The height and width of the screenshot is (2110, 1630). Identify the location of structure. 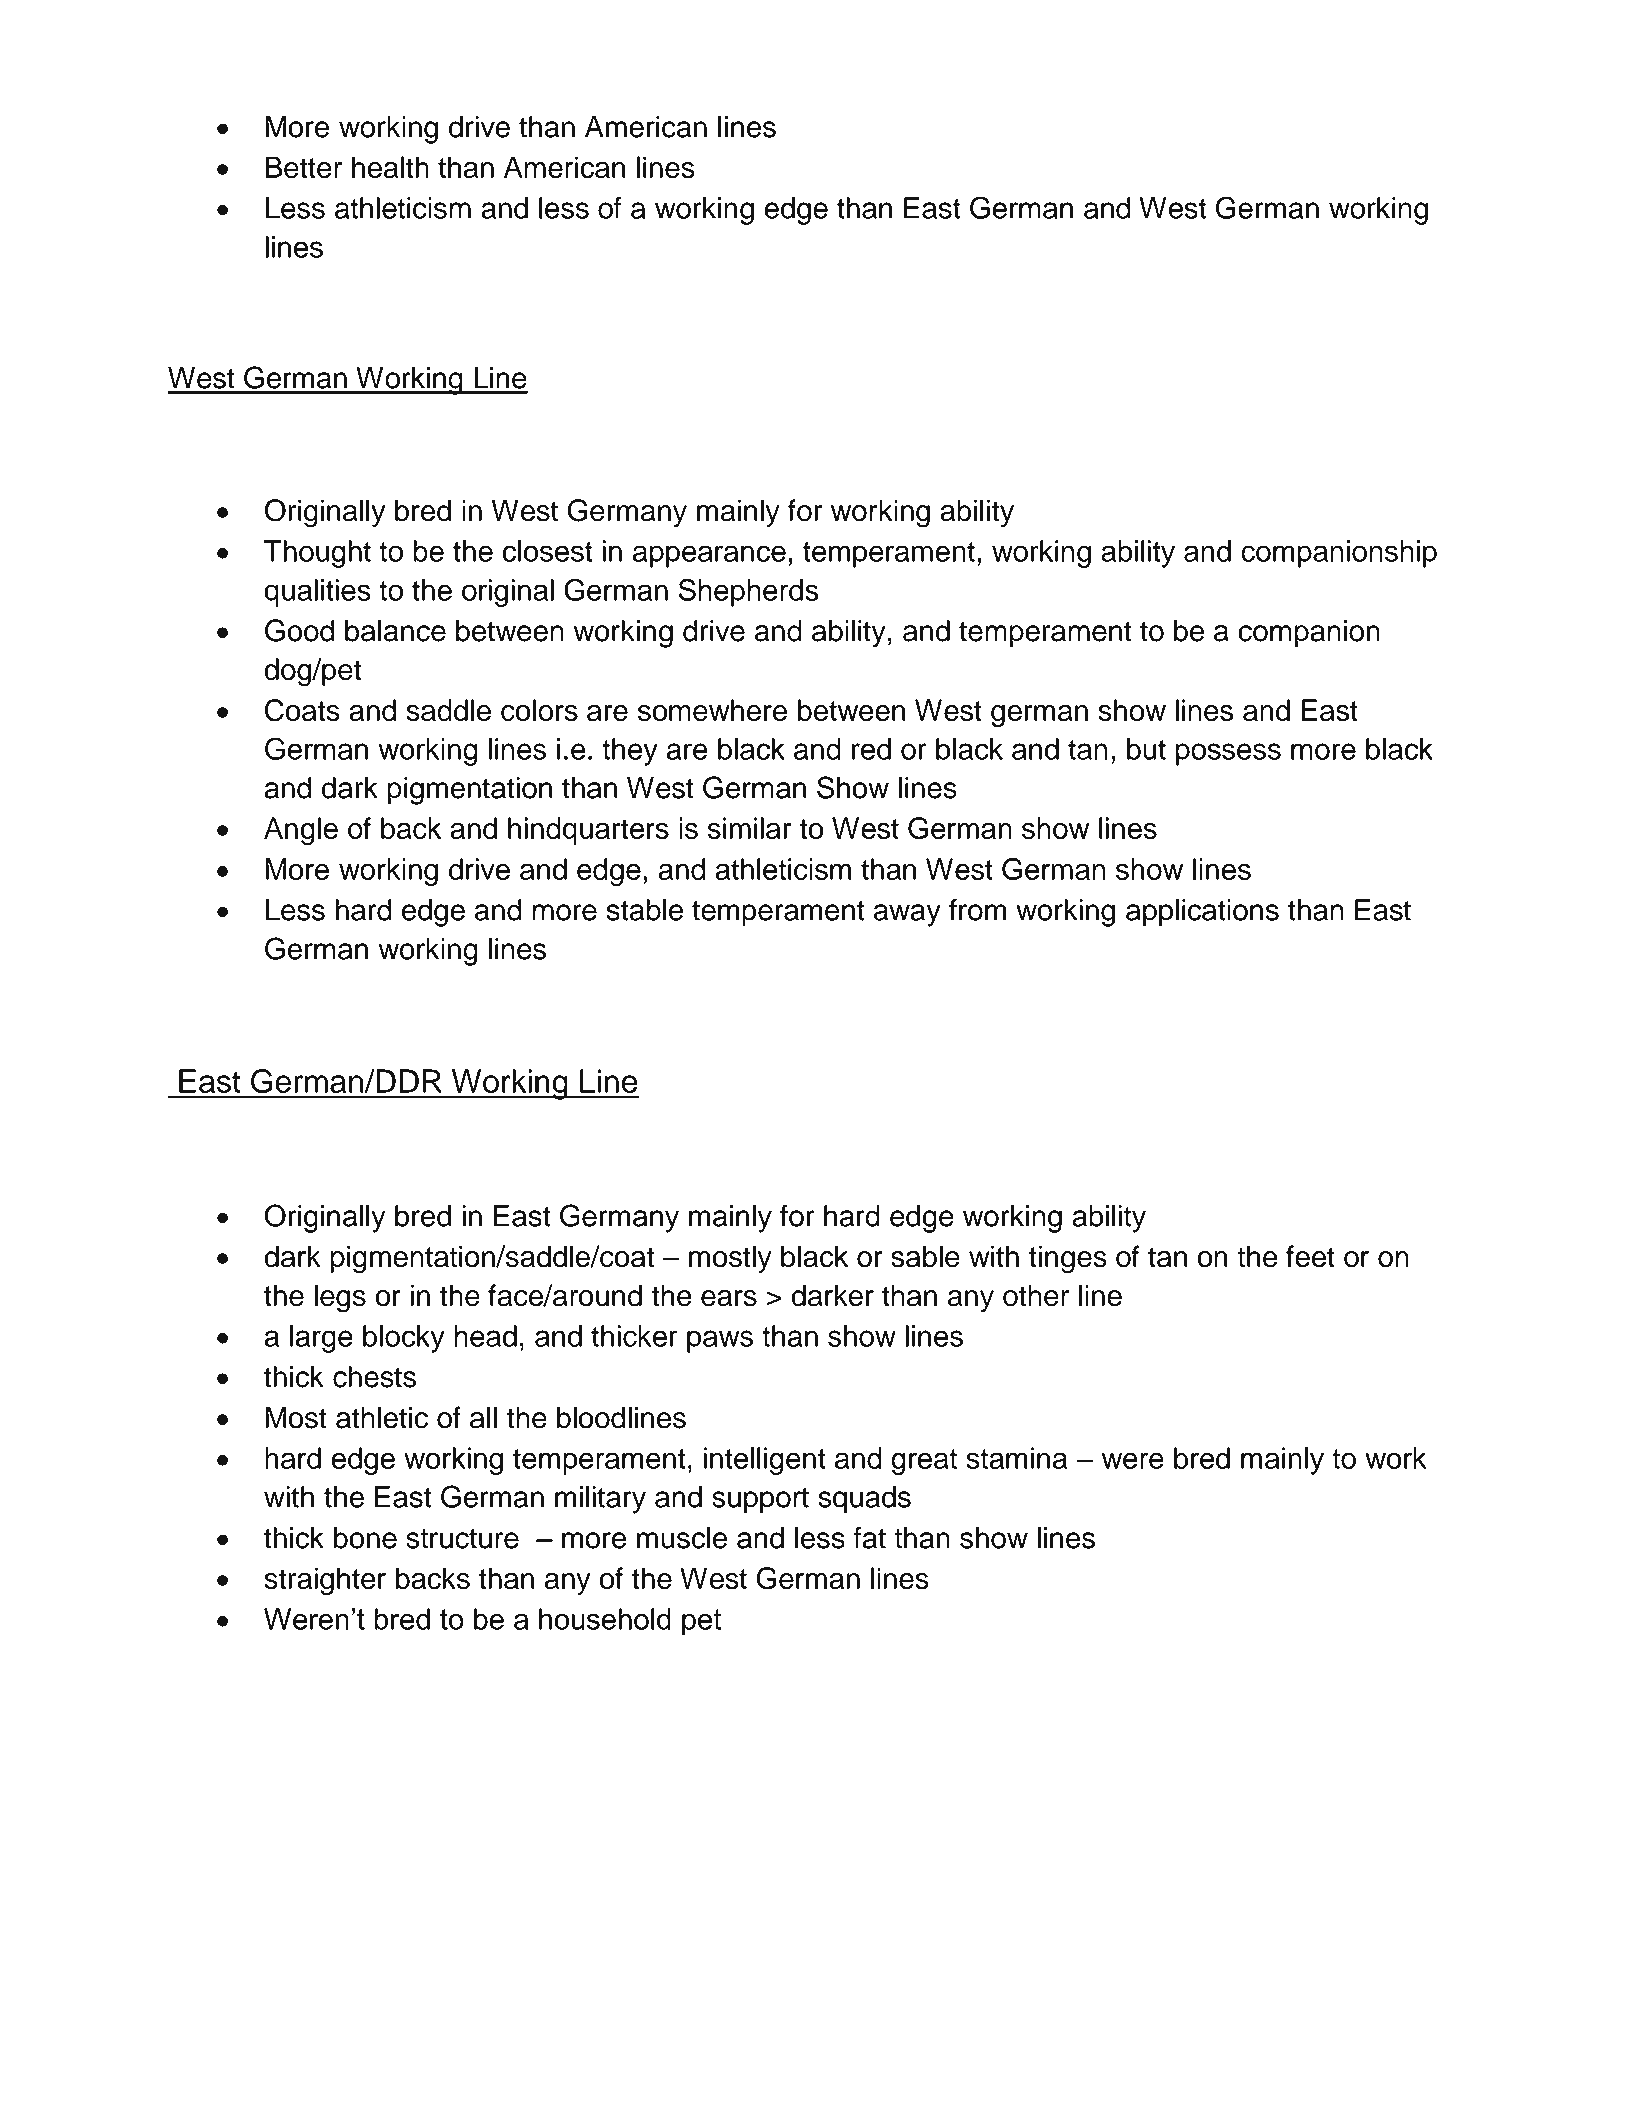
(462, 1538).
